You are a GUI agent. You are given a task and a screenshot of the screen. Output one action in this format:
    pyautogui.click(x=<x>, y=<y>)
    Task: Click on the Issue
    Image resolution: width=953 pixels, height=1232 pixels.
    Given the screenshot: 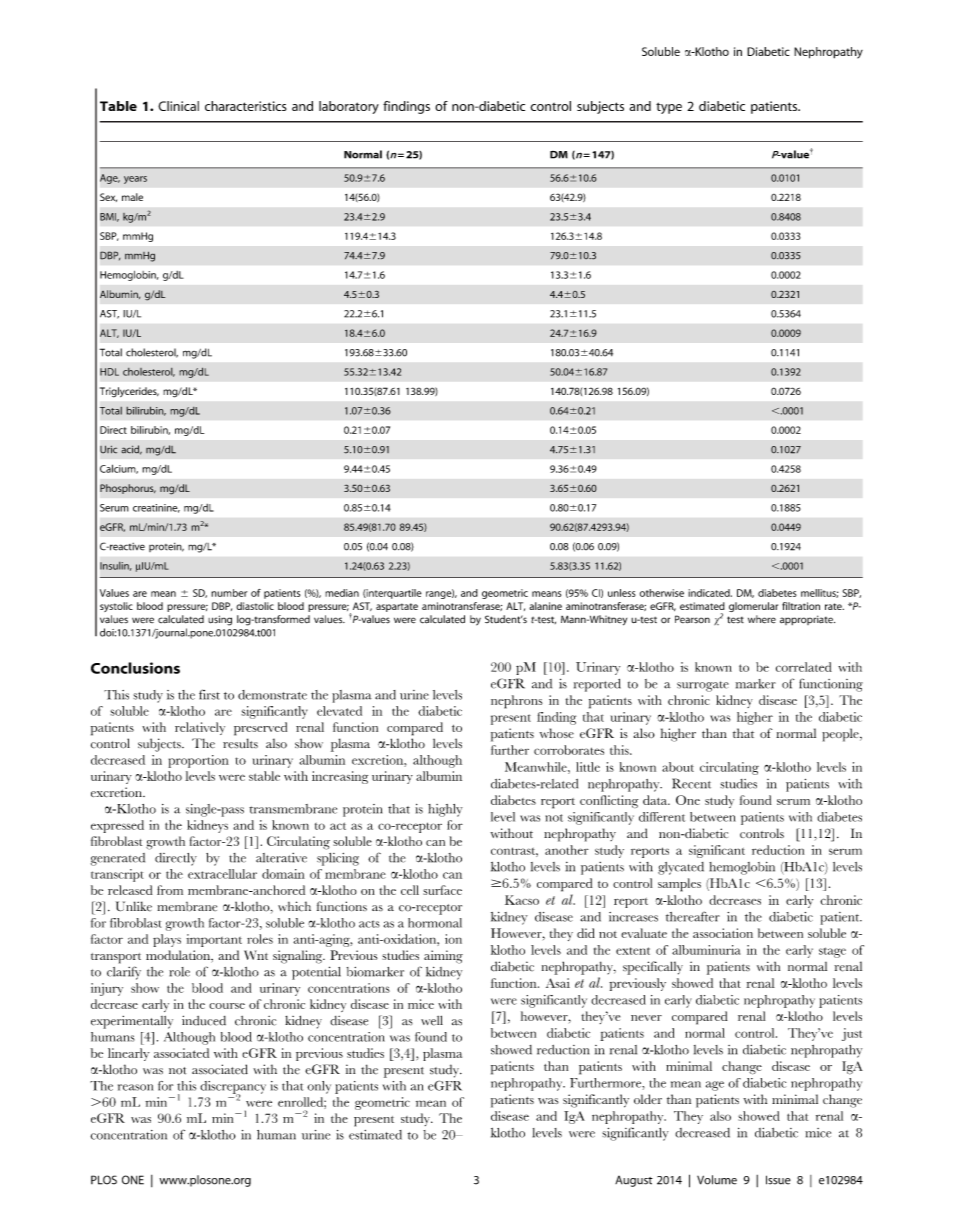 What is the action you would take?
    pyautogui.click(x=778, y=1180)
